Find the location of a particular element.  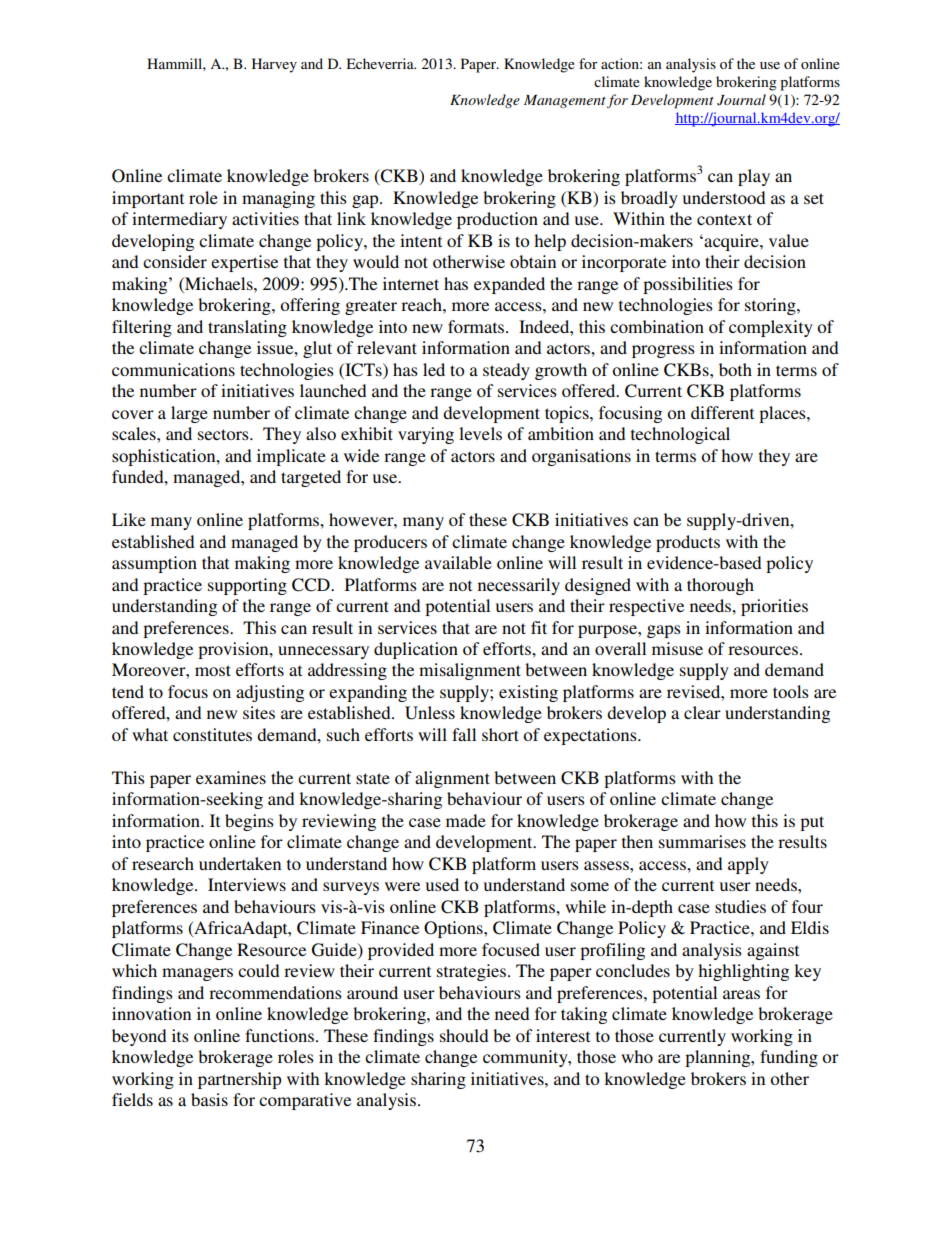

thorough is located at coordinates (720, 586).
